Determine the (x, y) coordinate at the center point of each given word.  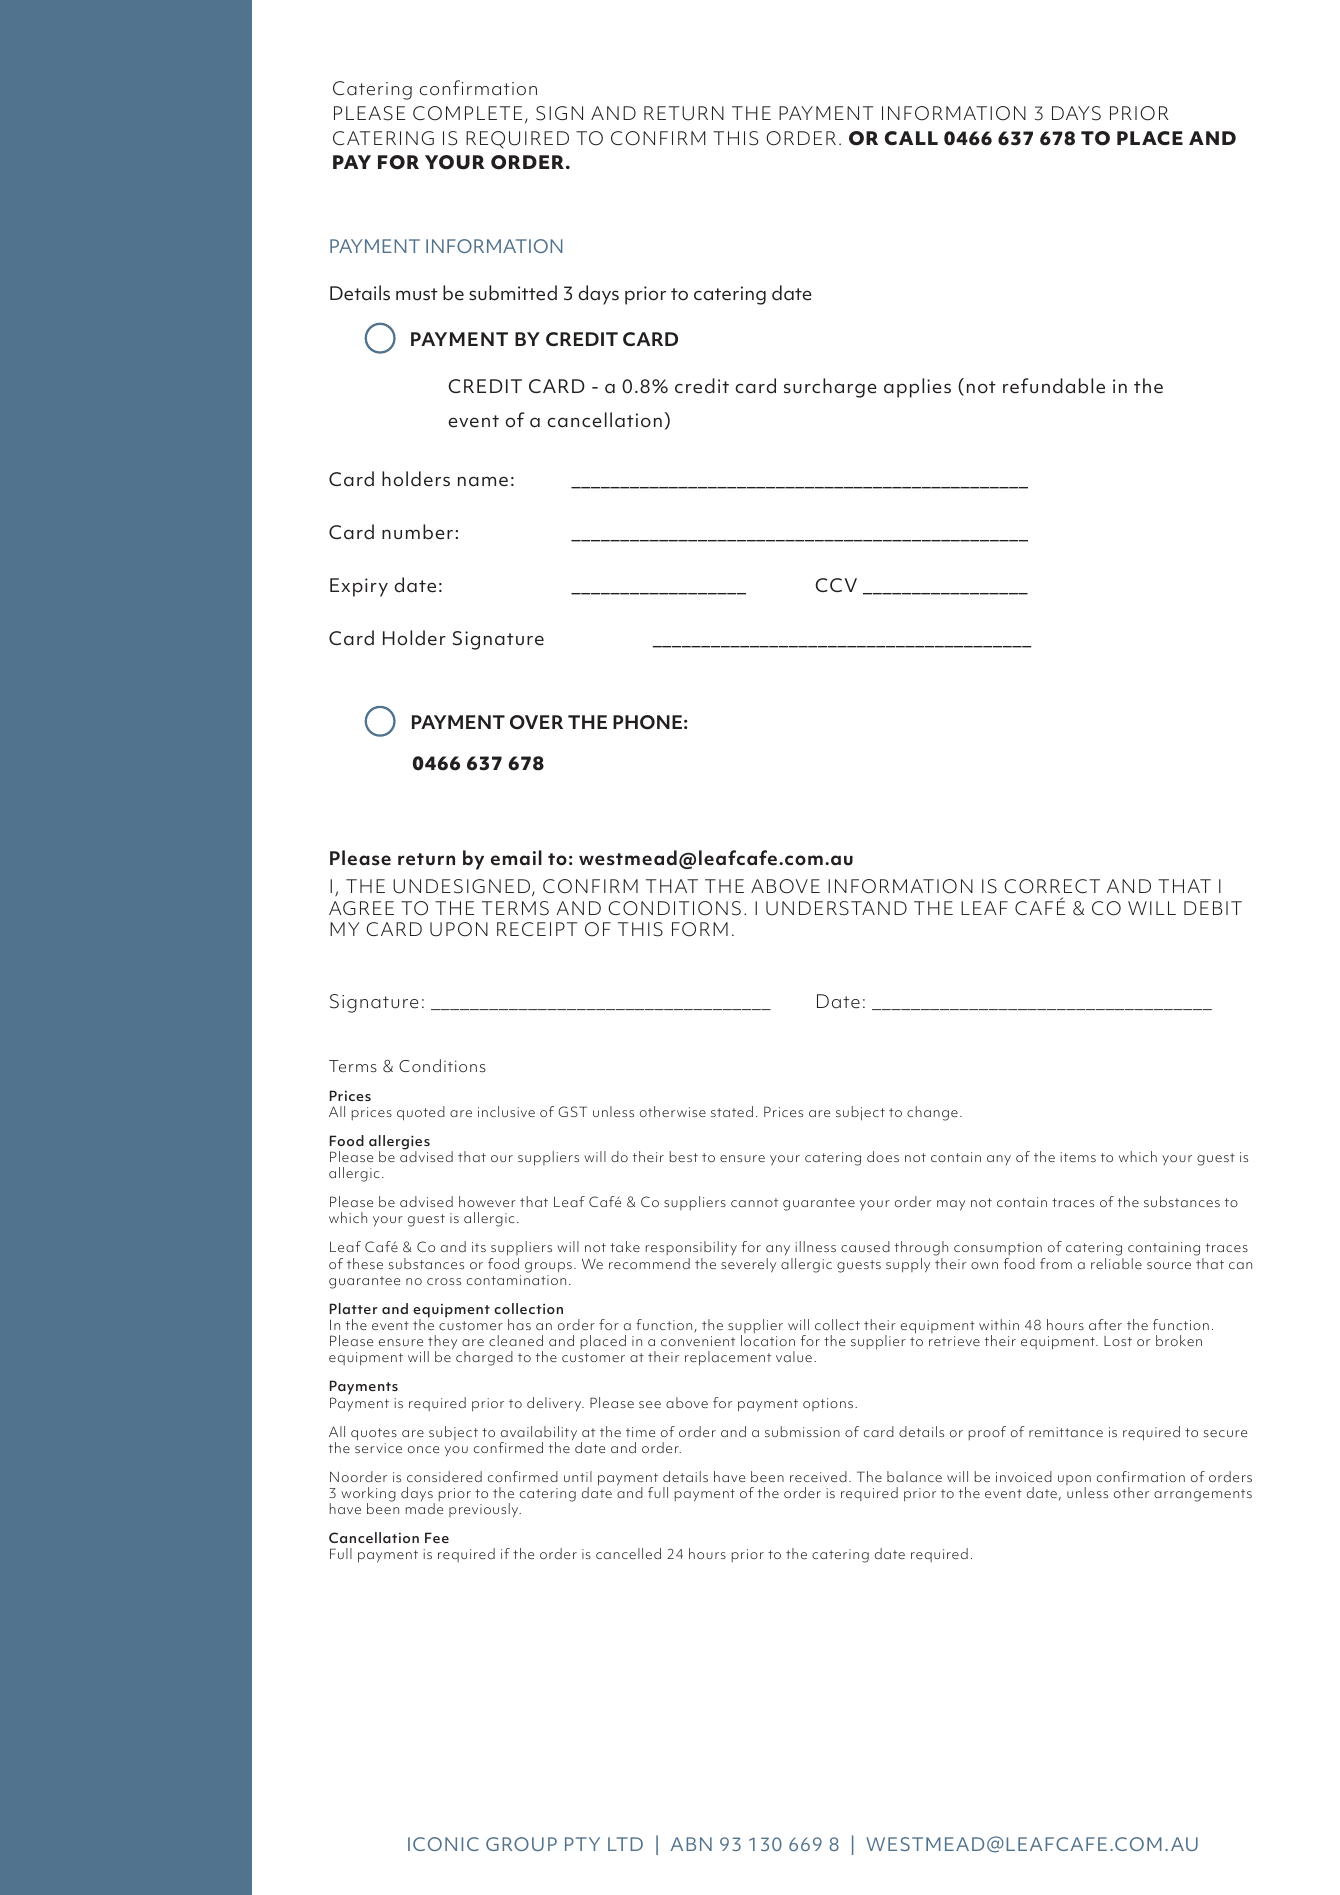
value (794, 1356)
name (483, 481)
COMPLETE (467, 113)
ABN (691, 1844)
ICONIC (443, 1844)
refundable (1054, 386)
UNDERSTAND (836, 908)
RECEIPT (537, 929)
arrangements (1203, 1495)
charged (484, 1358)
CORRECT (1052, 886)
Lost (1118, 1341)
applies (917, 388)
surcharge (830, 388)
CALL (911, 138)
